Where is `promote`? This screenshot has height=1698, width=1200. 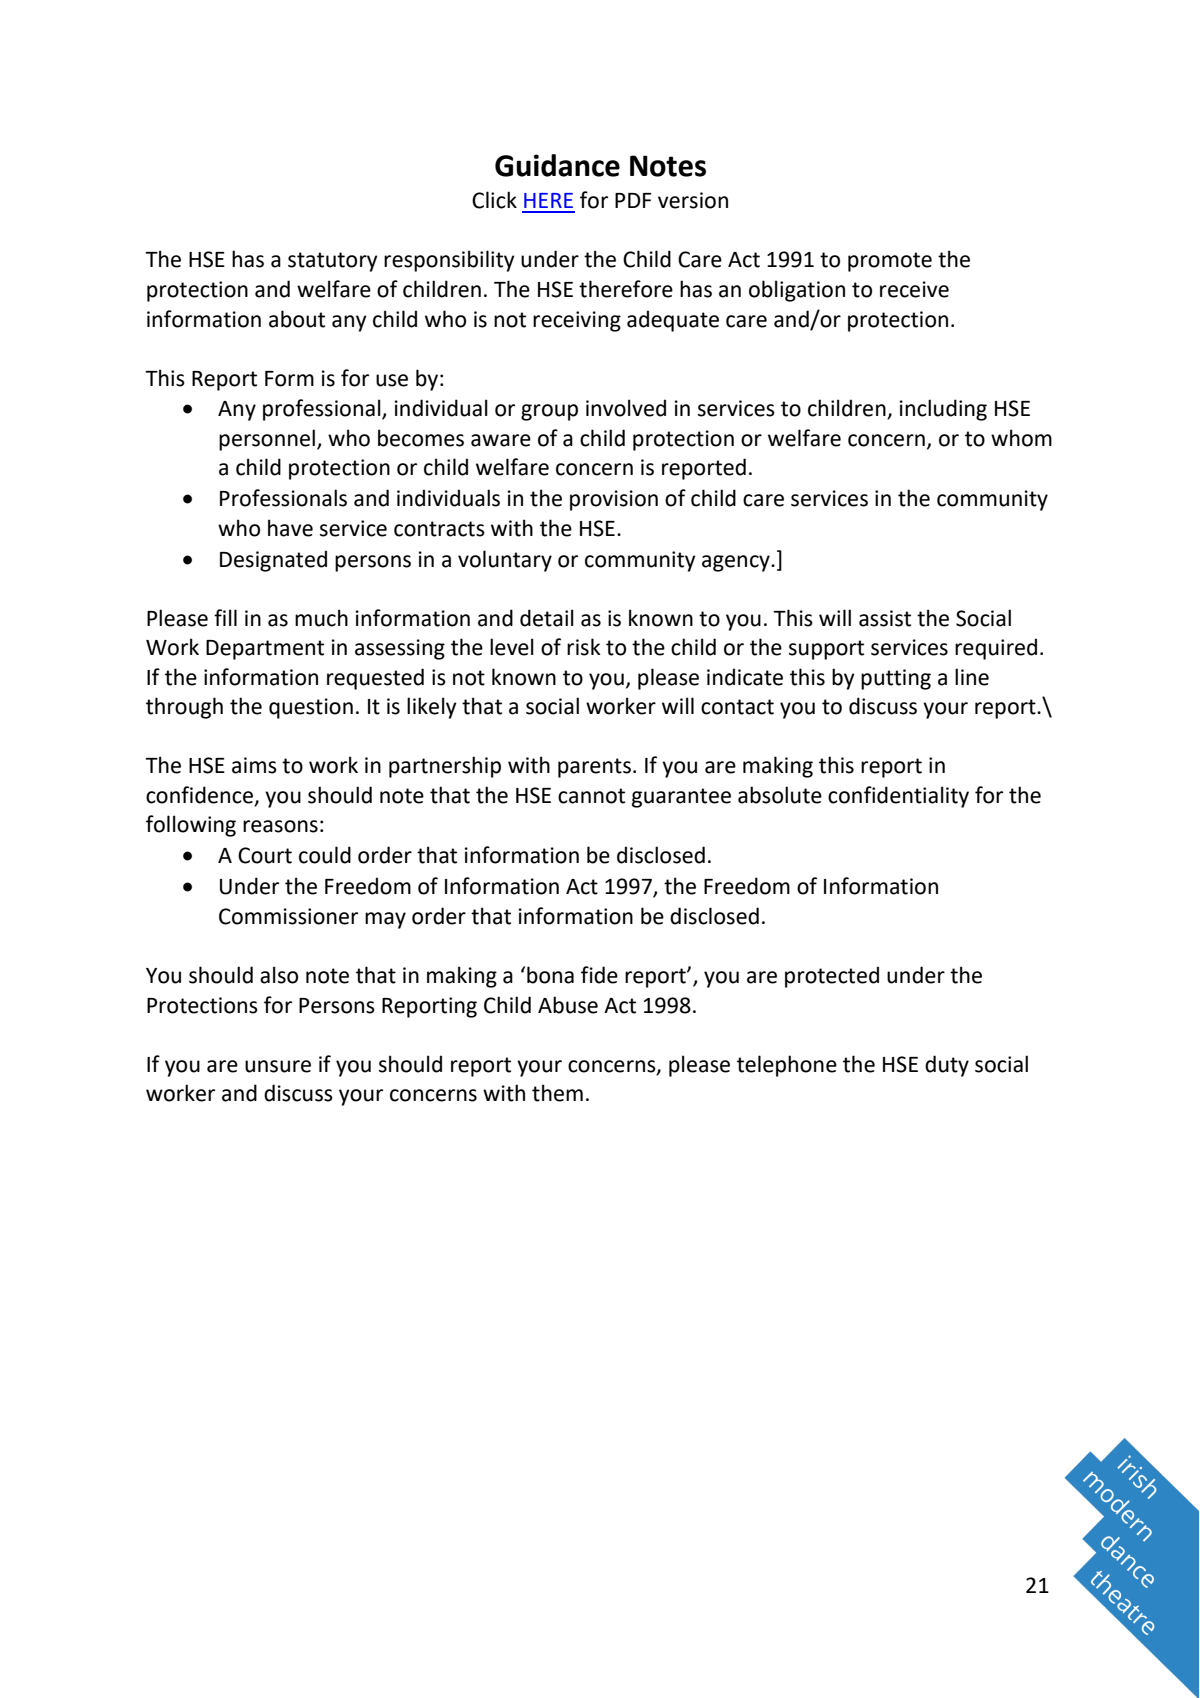
promote is located at coordinates (890, 262).
